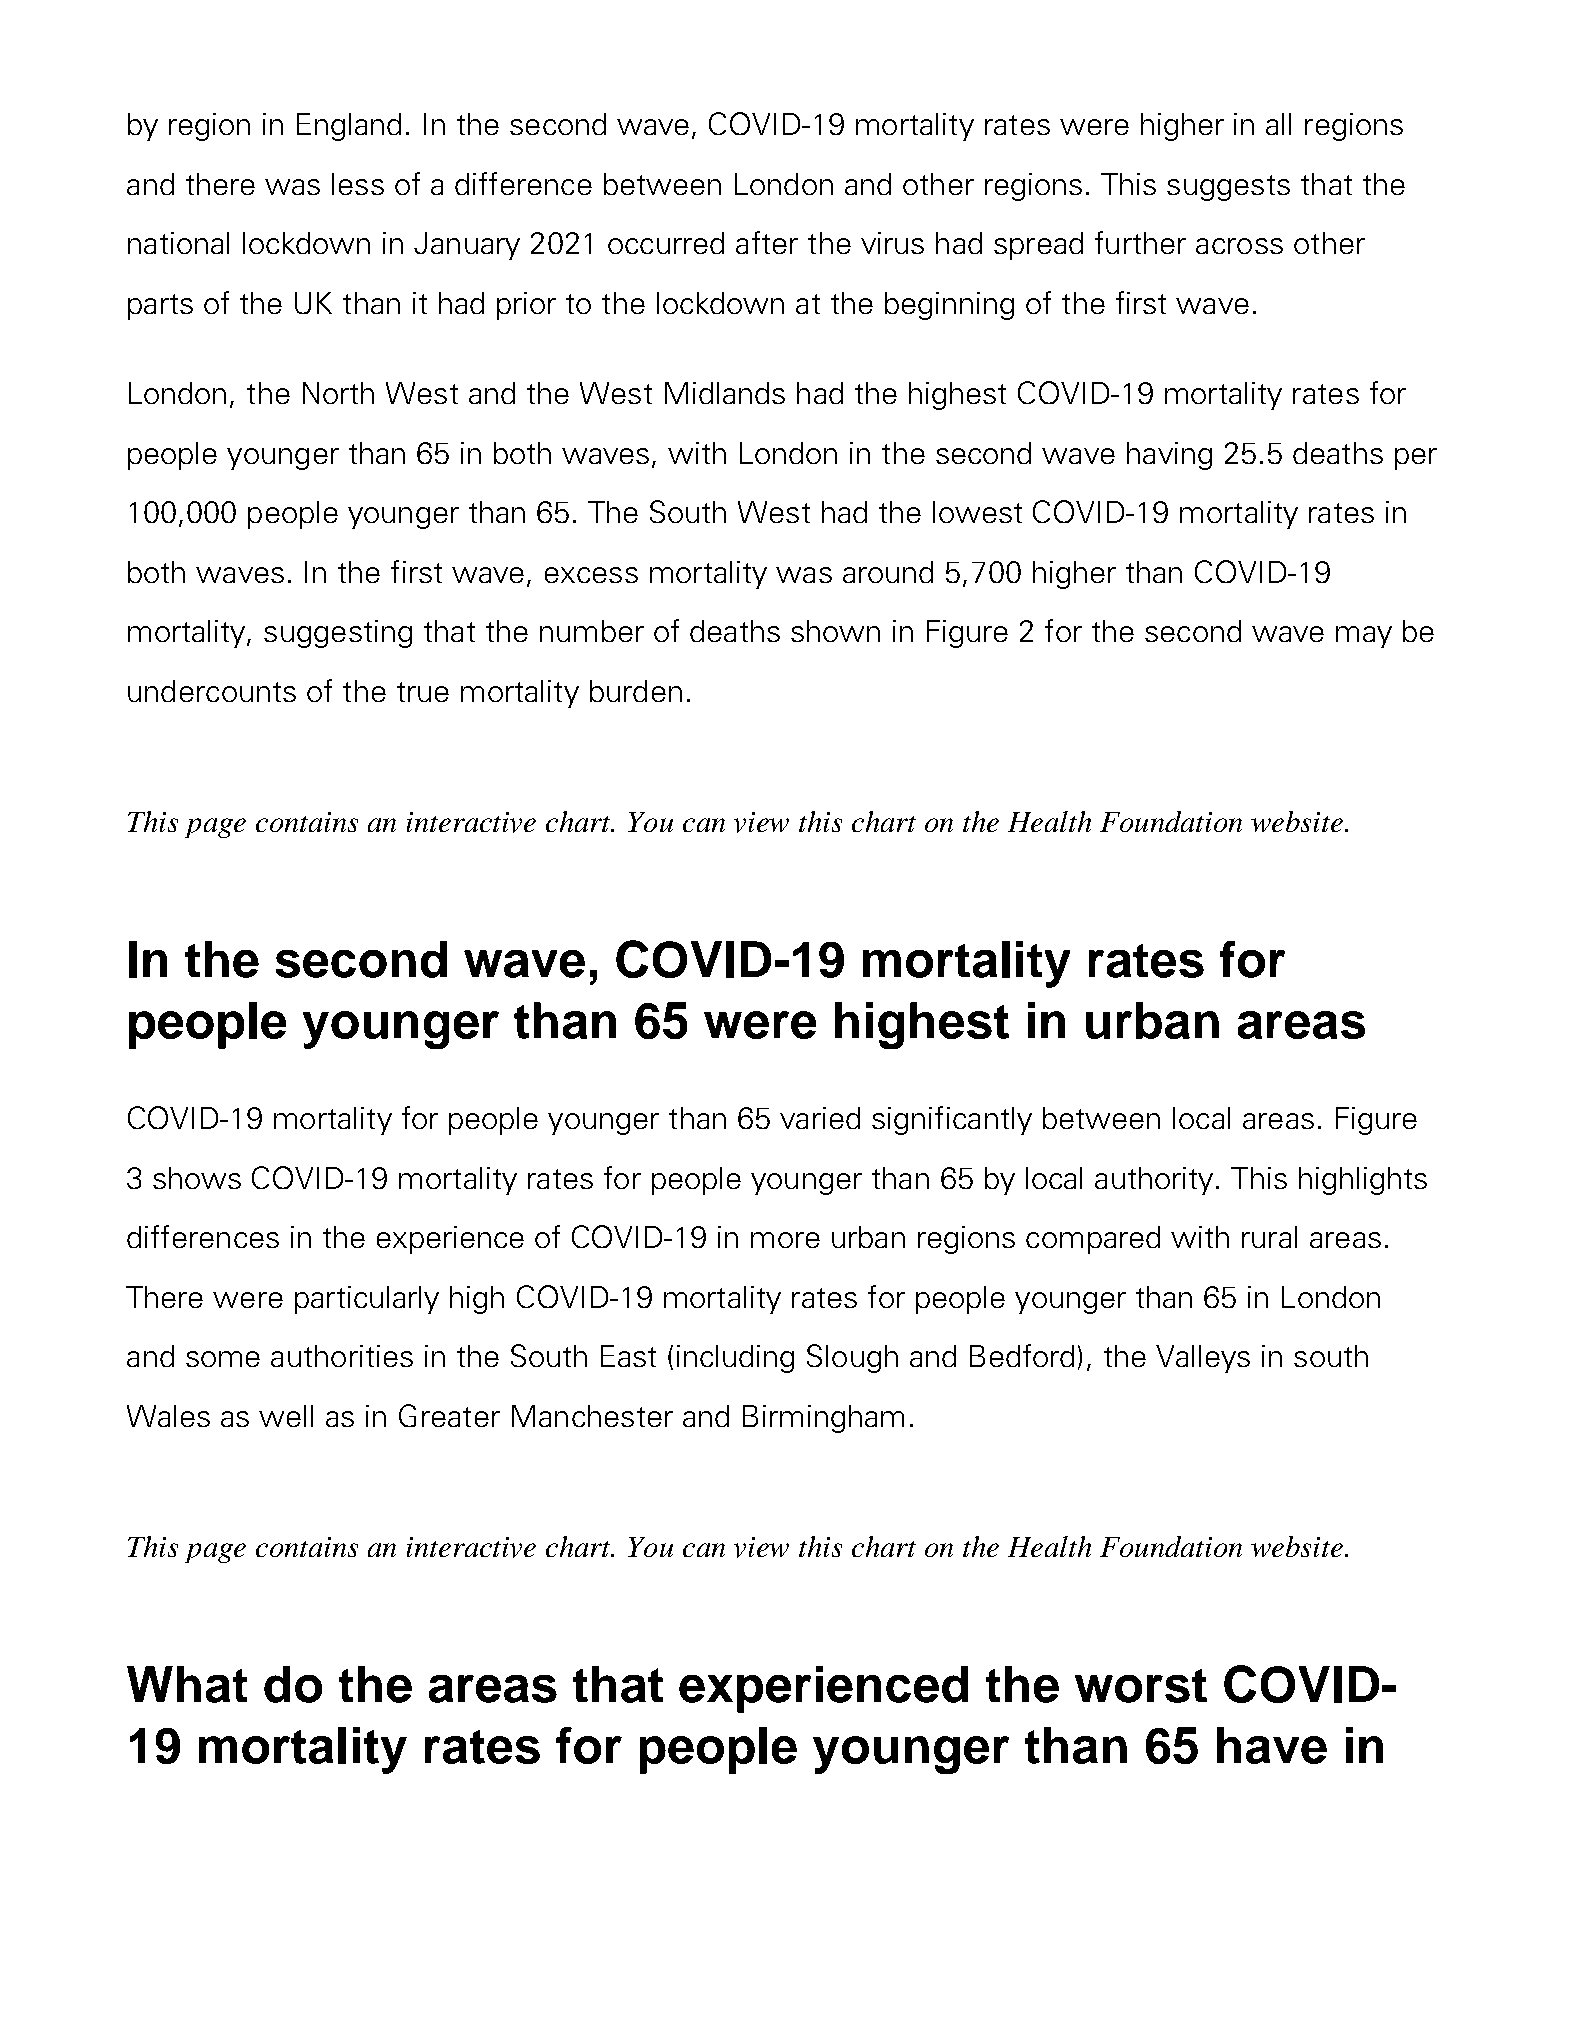 The image size is (1575, 2038). What do you see at coordinates (187, 1684) in the screenshot?
I see `What` at bounding box center [187, 1684].
